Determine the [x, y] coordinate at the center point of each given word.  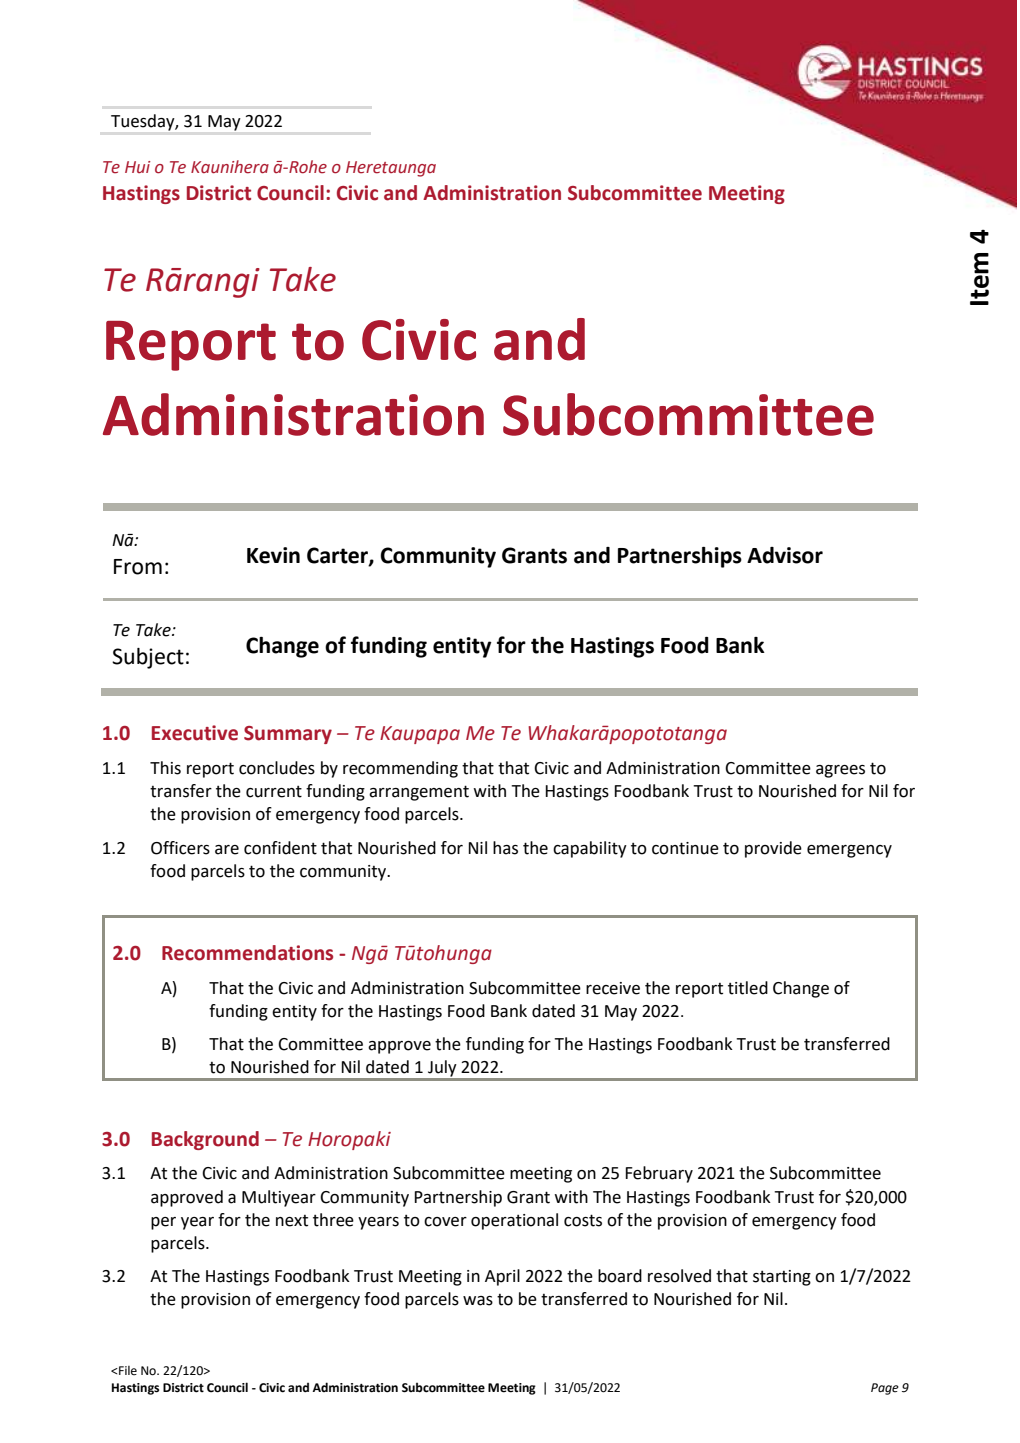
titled [748, 988]
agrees [840, 771]
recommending [400, 769]
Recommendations [247, 953]
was [478, 1301]
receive [613, 988]
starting [782, 1278]
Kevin [273, 555]
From [138, 567]
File [127, 1371]
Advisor [785, 555]
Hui [137, 167]
